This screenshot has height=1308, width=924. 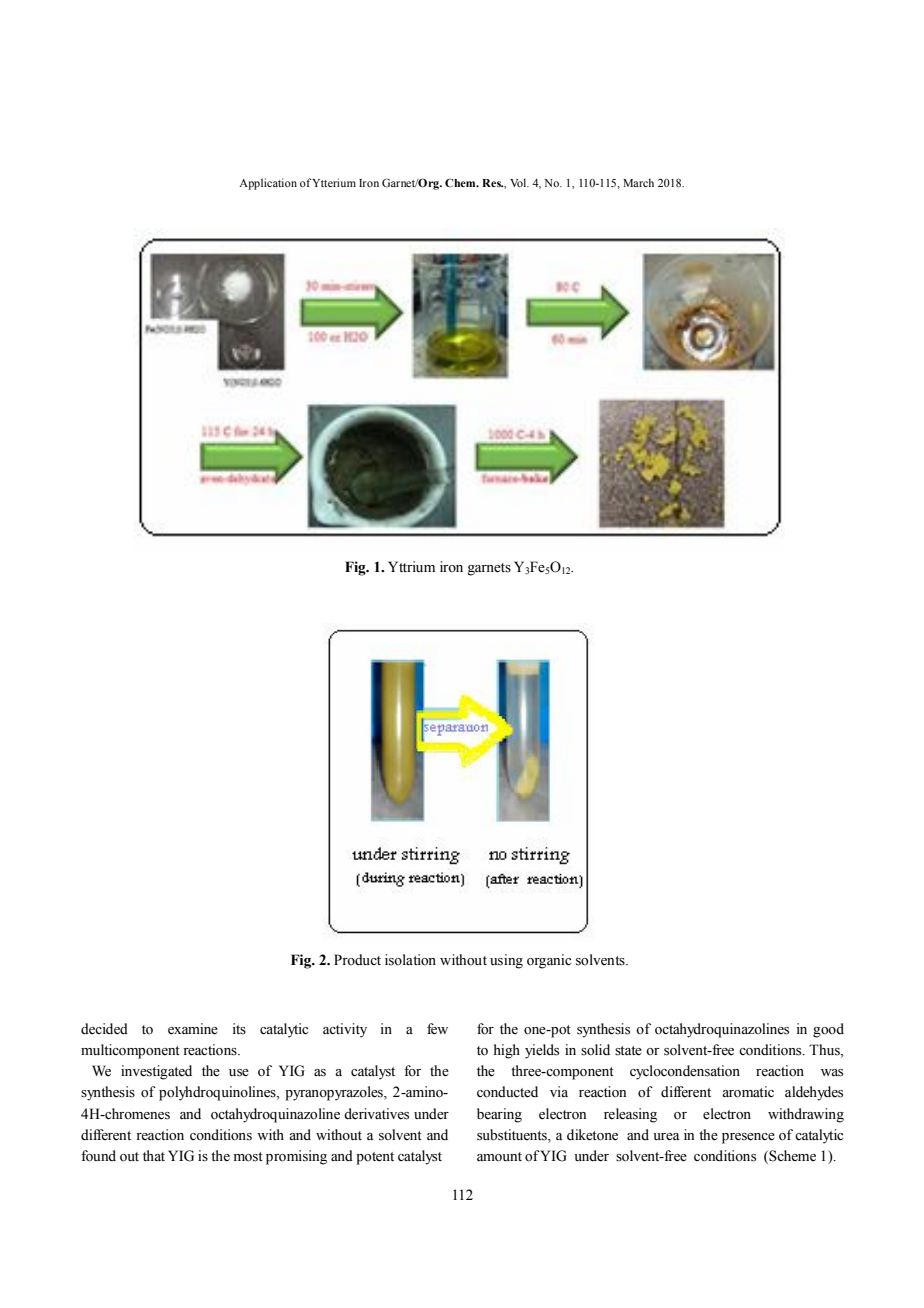 I want to click on Product, so click(x=357, y=960).
